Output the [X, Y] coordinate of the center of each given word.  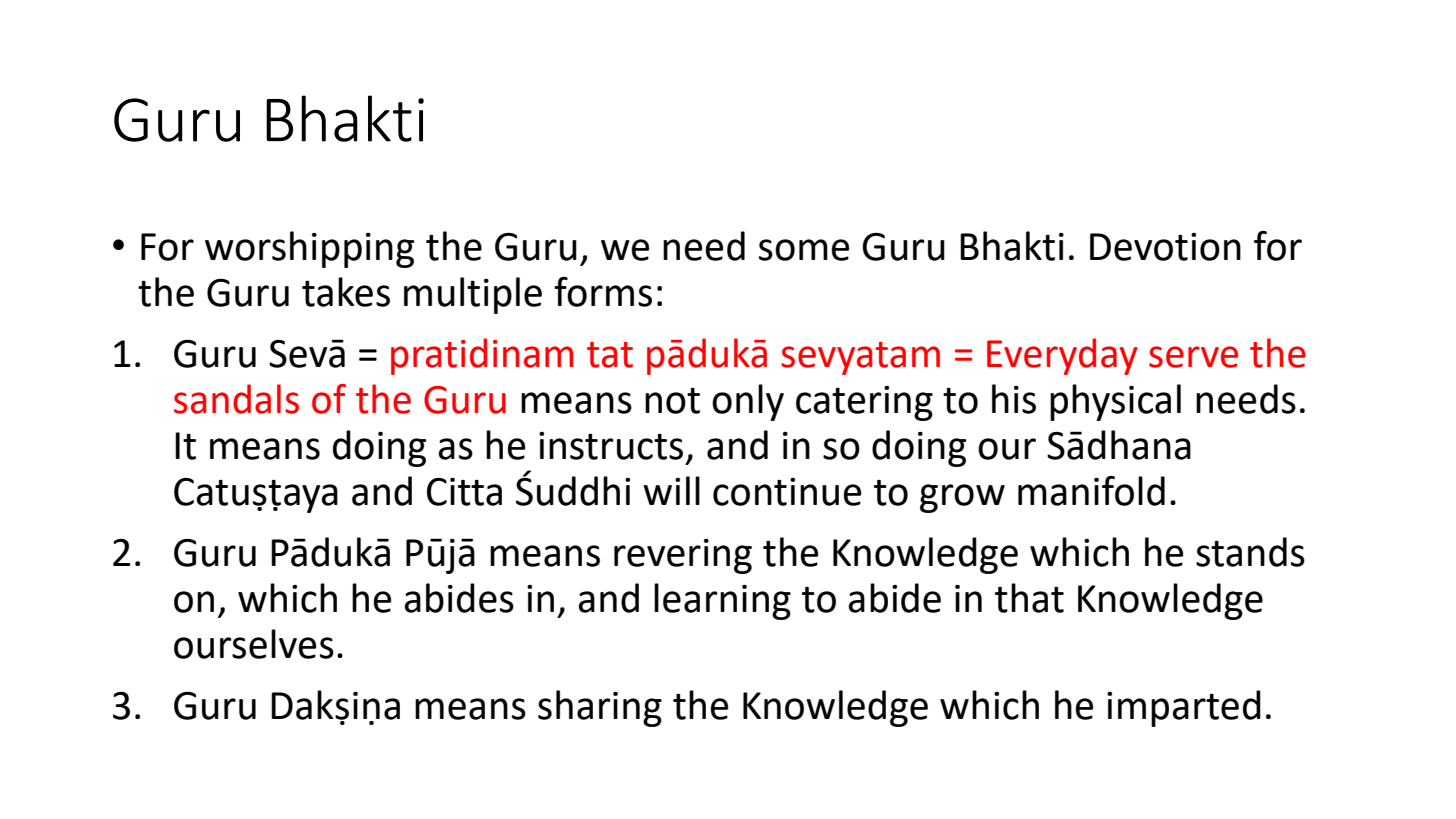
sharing [600, 708]
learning [722, 601]
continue [787, 492]
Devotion [1165, 247]
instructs [611, 446]
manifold [1091, 491]
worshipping [309, 249]
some [804, 250]
